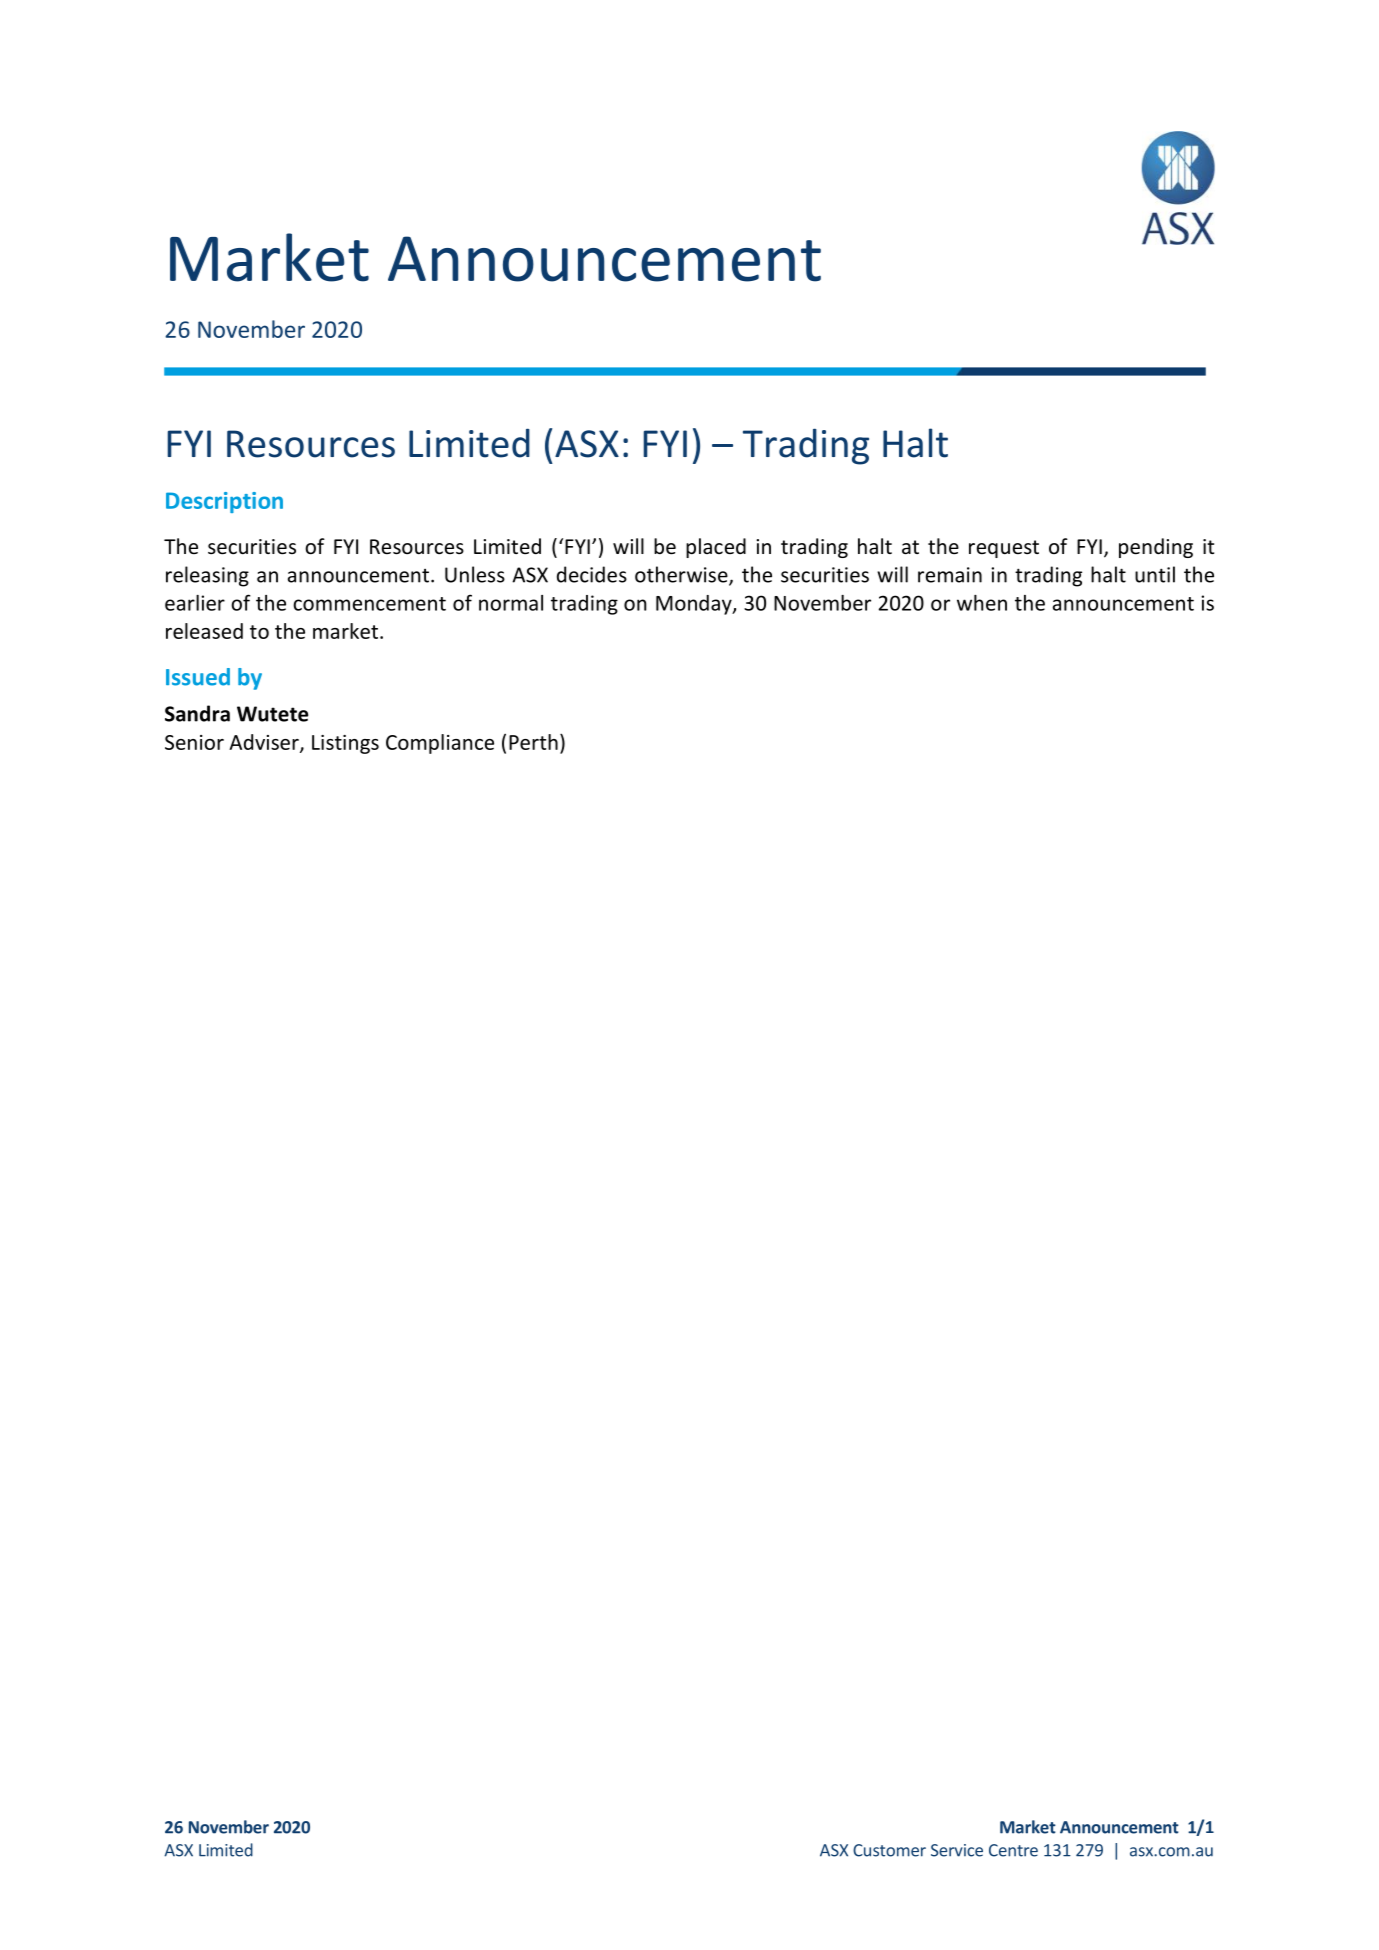 This page has height=1950, width=1379. I want to click on Listings, so click(345, 744).
